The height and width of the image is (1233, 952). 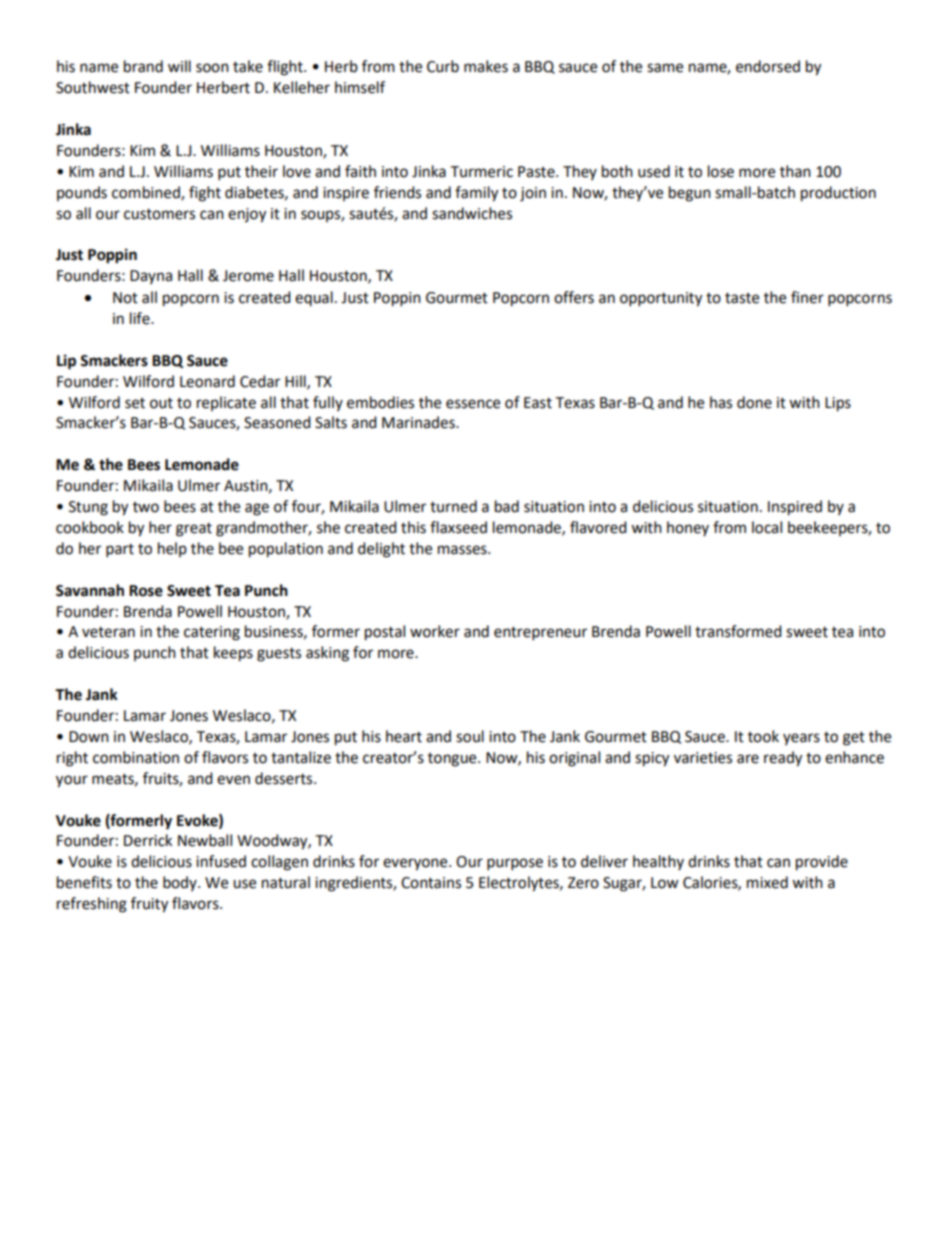 What do you see at coordinates (742, 298) in the image?
I see `taste` at bounding box center [742, 298].
